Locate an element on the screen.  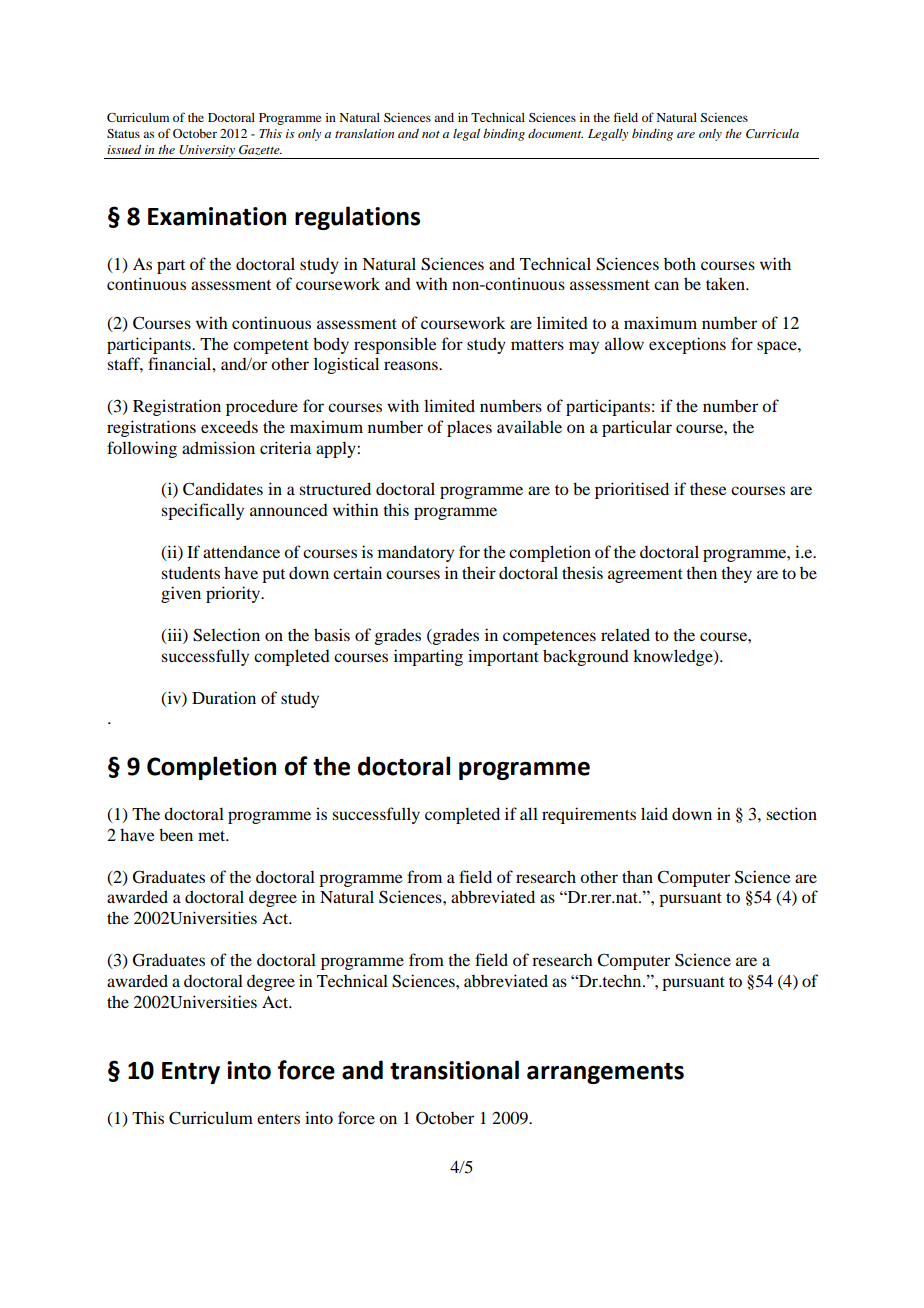
Curricula is located at coordinates (772, 134).
